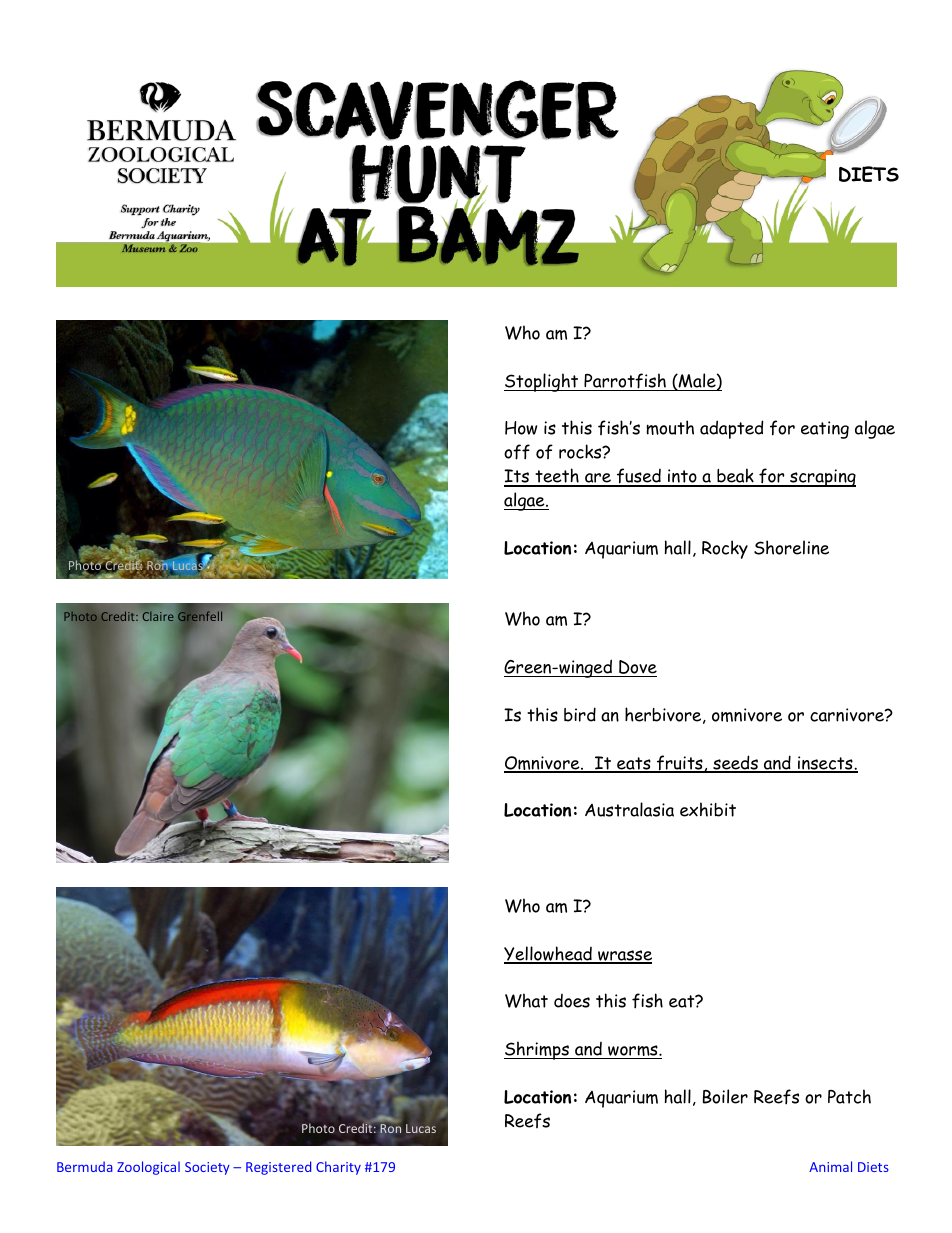 The width and height of the document is (952, 1233). What do you see at coordinates (725, 549) in the document?
I see `Rocky` at bounding box center [725, 549].
